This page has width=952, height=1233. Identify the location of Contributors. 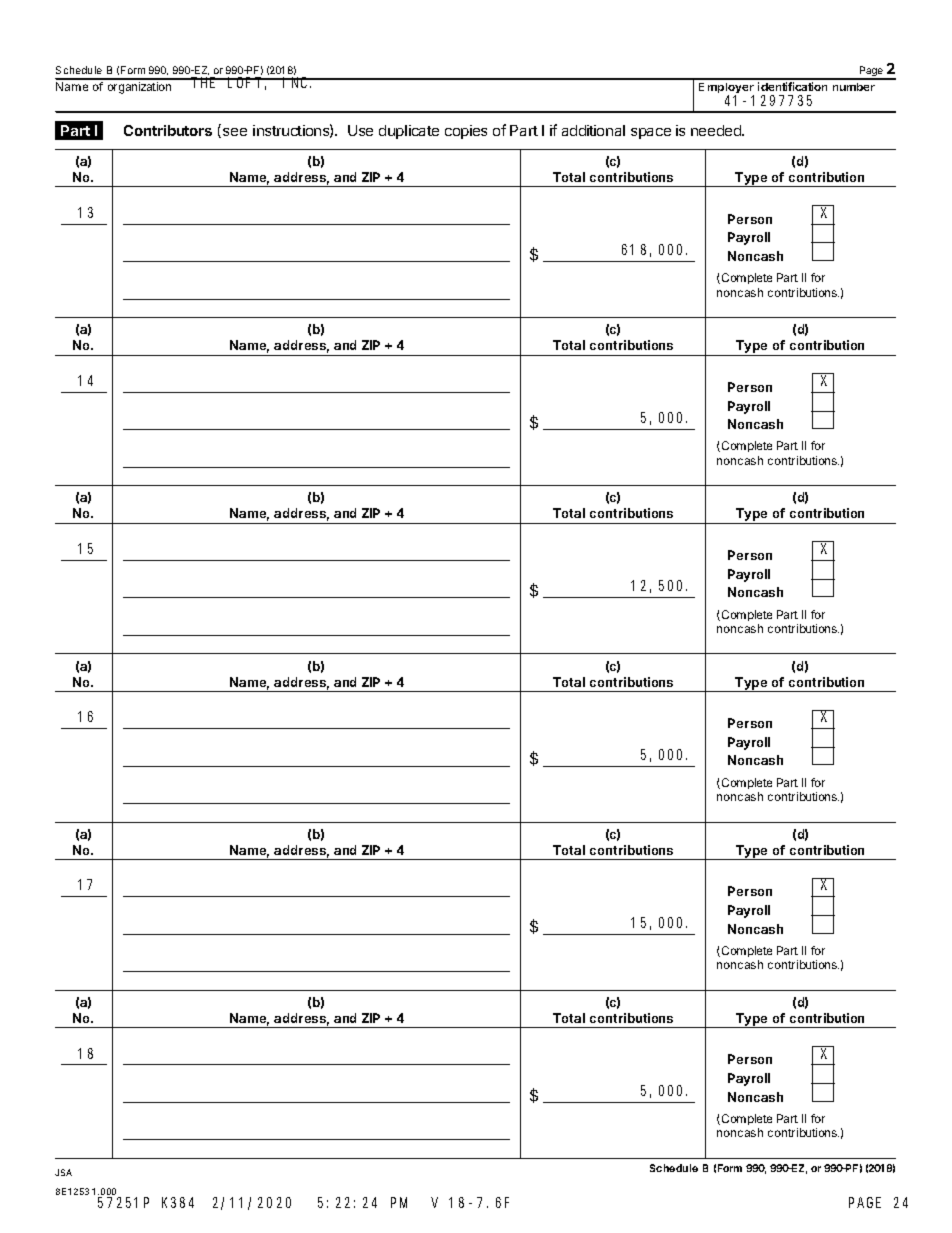
(168, 130).
